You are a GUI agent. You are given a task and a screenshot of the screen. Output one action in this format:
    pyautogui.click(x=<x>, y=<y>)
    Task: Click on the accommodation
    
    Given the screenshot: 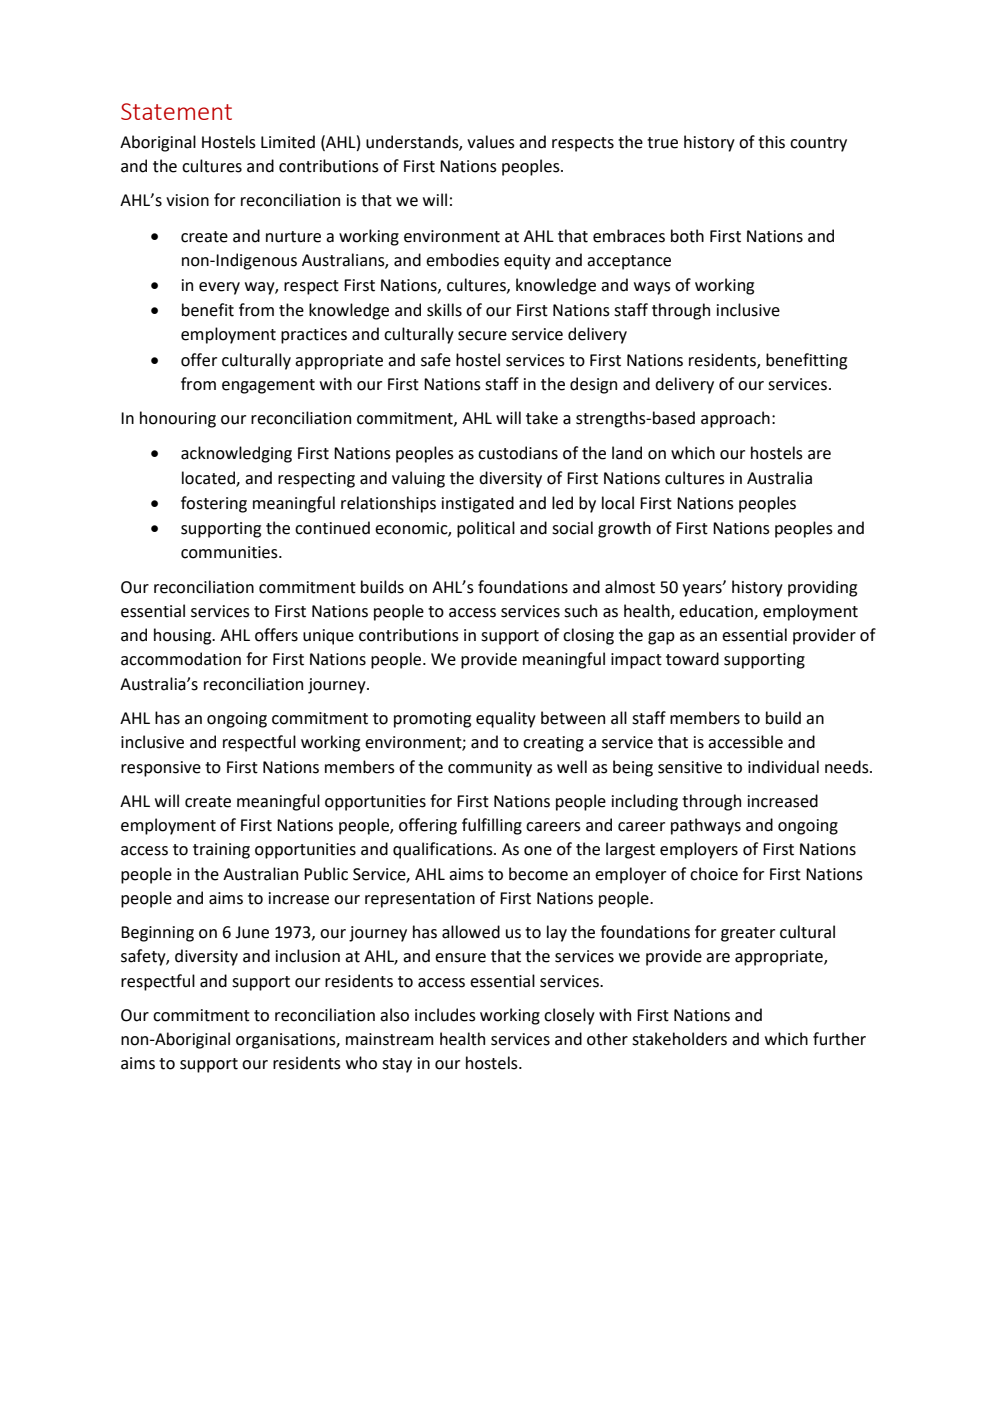 What is the action you would take?
    pyautogui.click(x=181, y=659)
